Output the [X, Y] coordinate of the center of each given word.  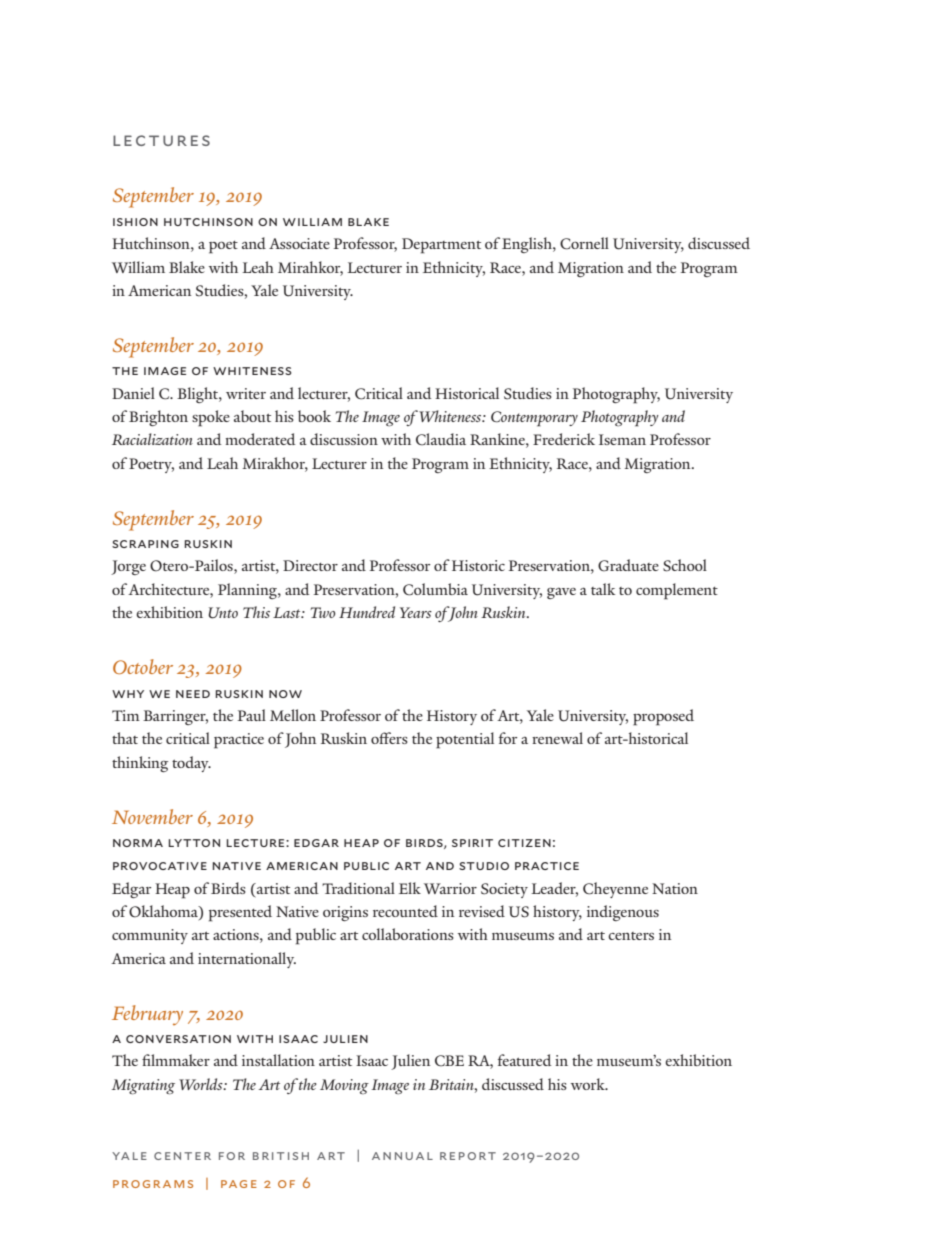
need [193, 694]
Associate [299, 243]
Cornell [584, 243]
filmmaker [176, 1060]
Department [441, 246]
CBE [449, 1061]
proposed [663, 717]
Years [416, 612]
